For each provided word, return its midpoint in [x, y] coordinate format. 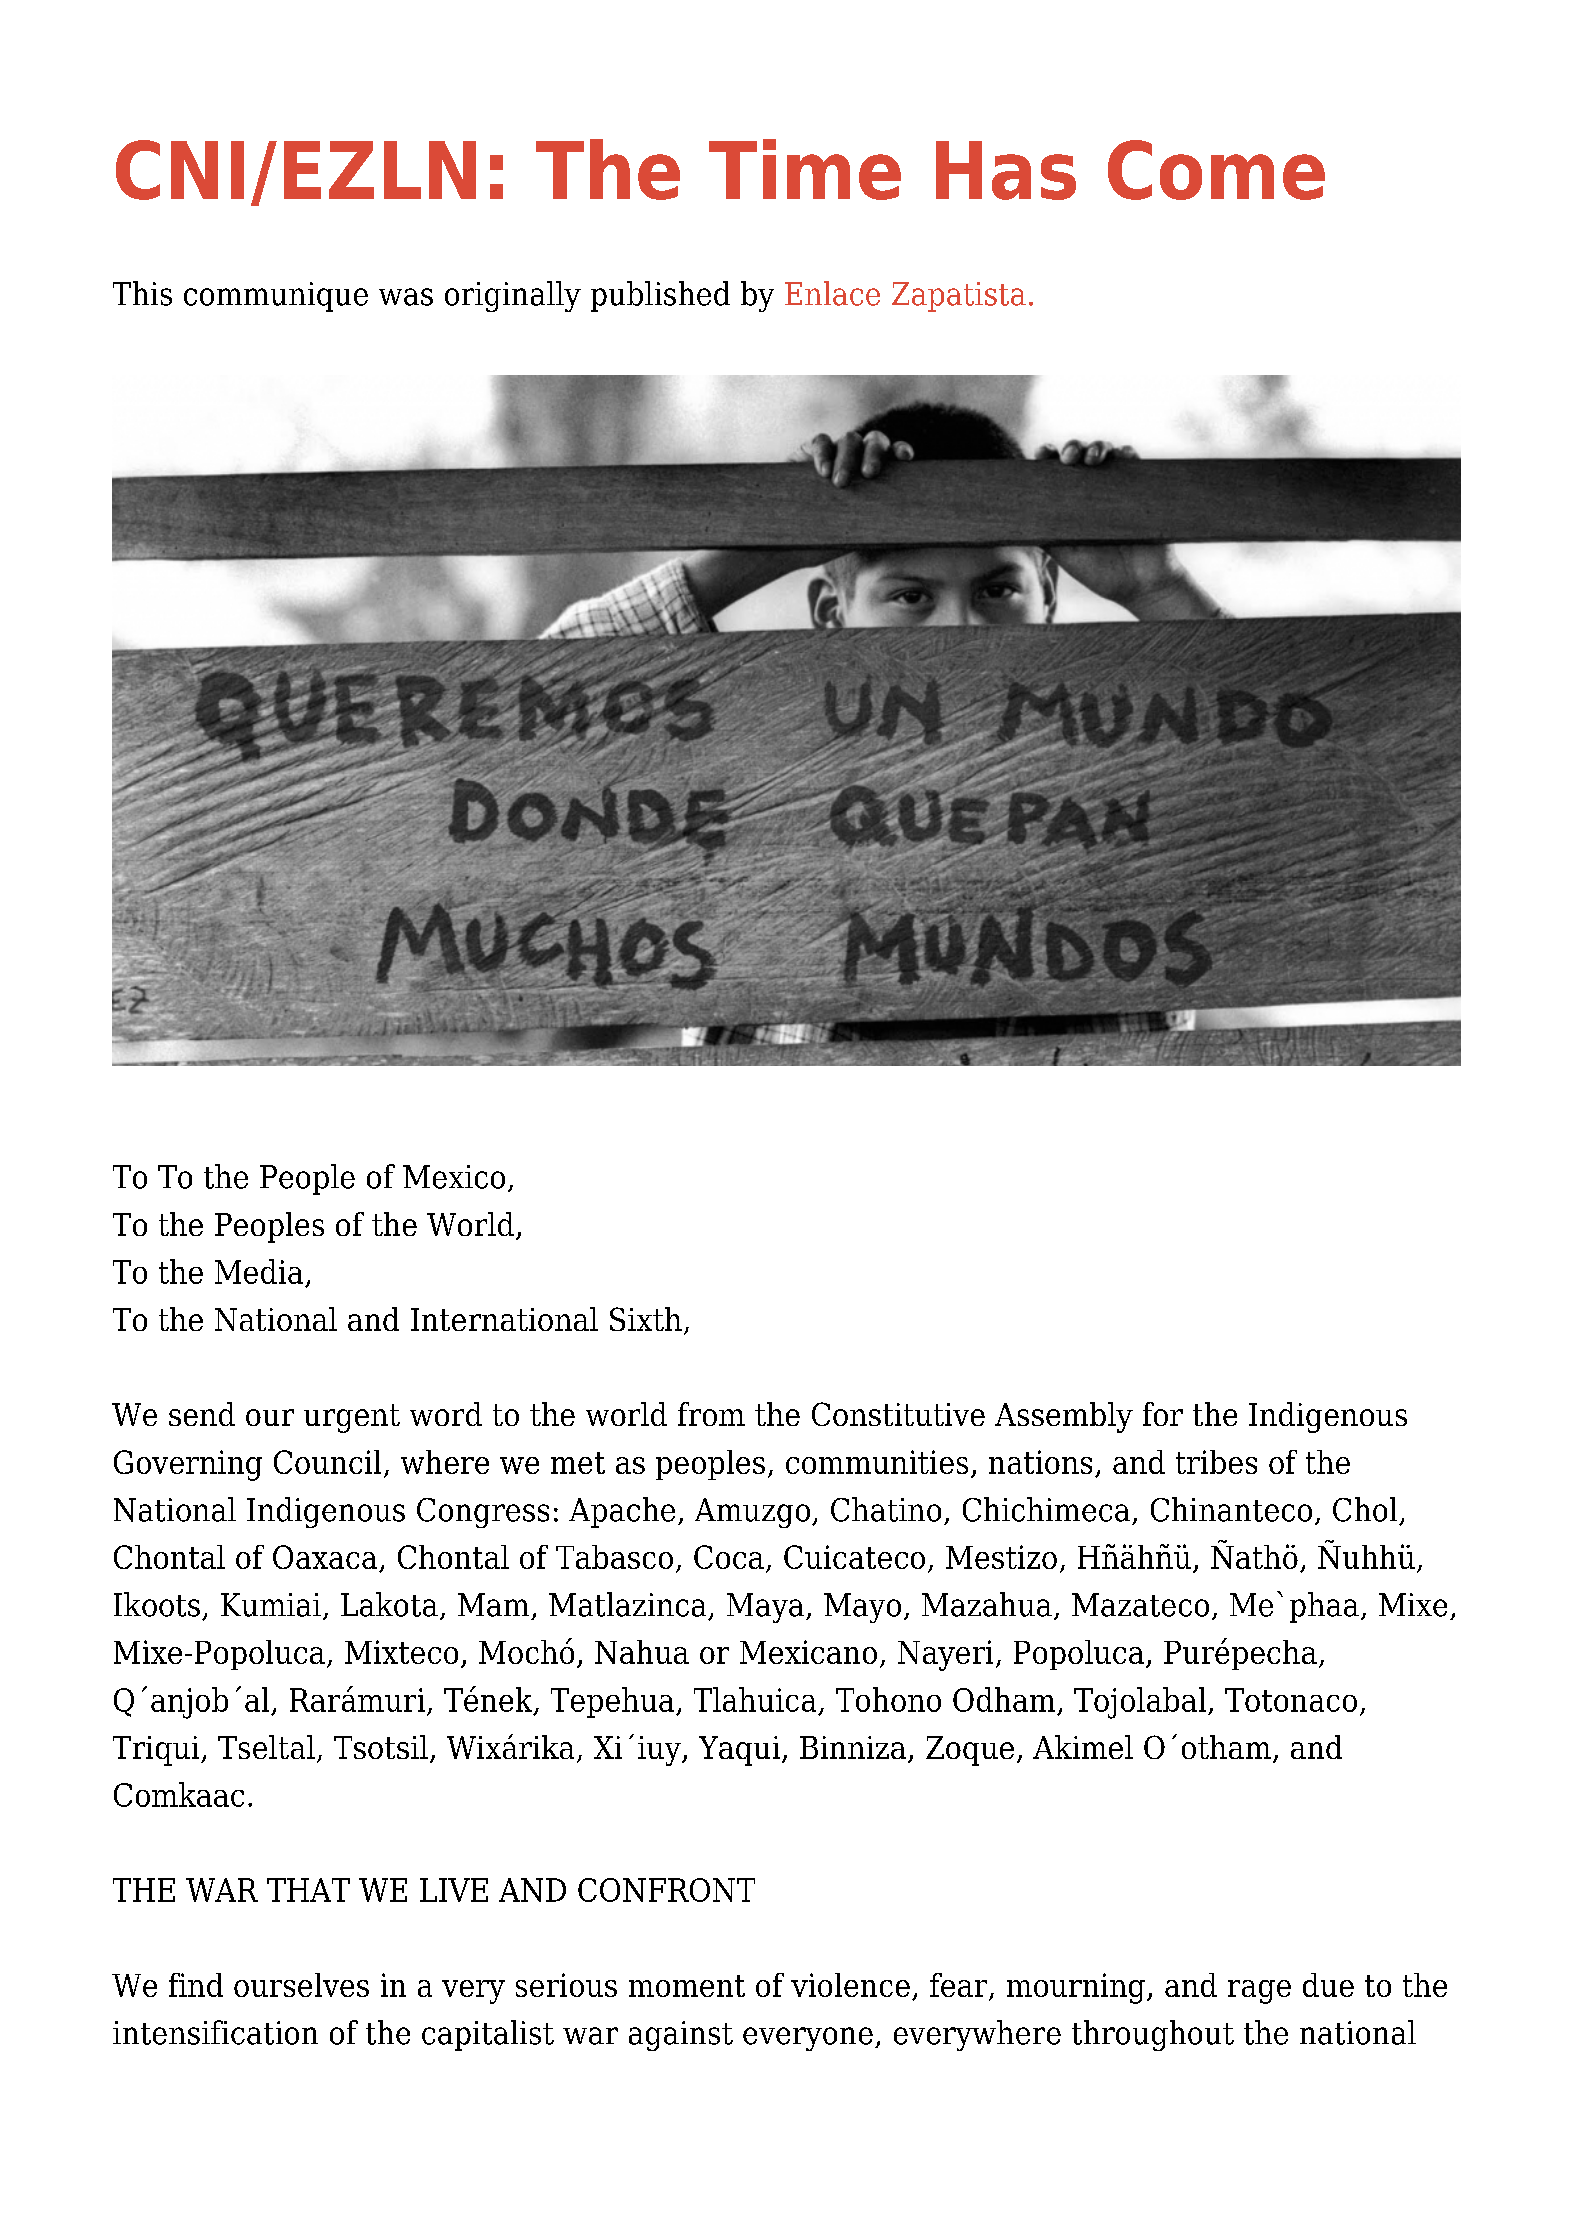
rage [1259, 1992]
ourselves [301, 1985]
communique [276, 297]
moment [687, 1986]
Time [805, 169]
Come [1216, 170]
